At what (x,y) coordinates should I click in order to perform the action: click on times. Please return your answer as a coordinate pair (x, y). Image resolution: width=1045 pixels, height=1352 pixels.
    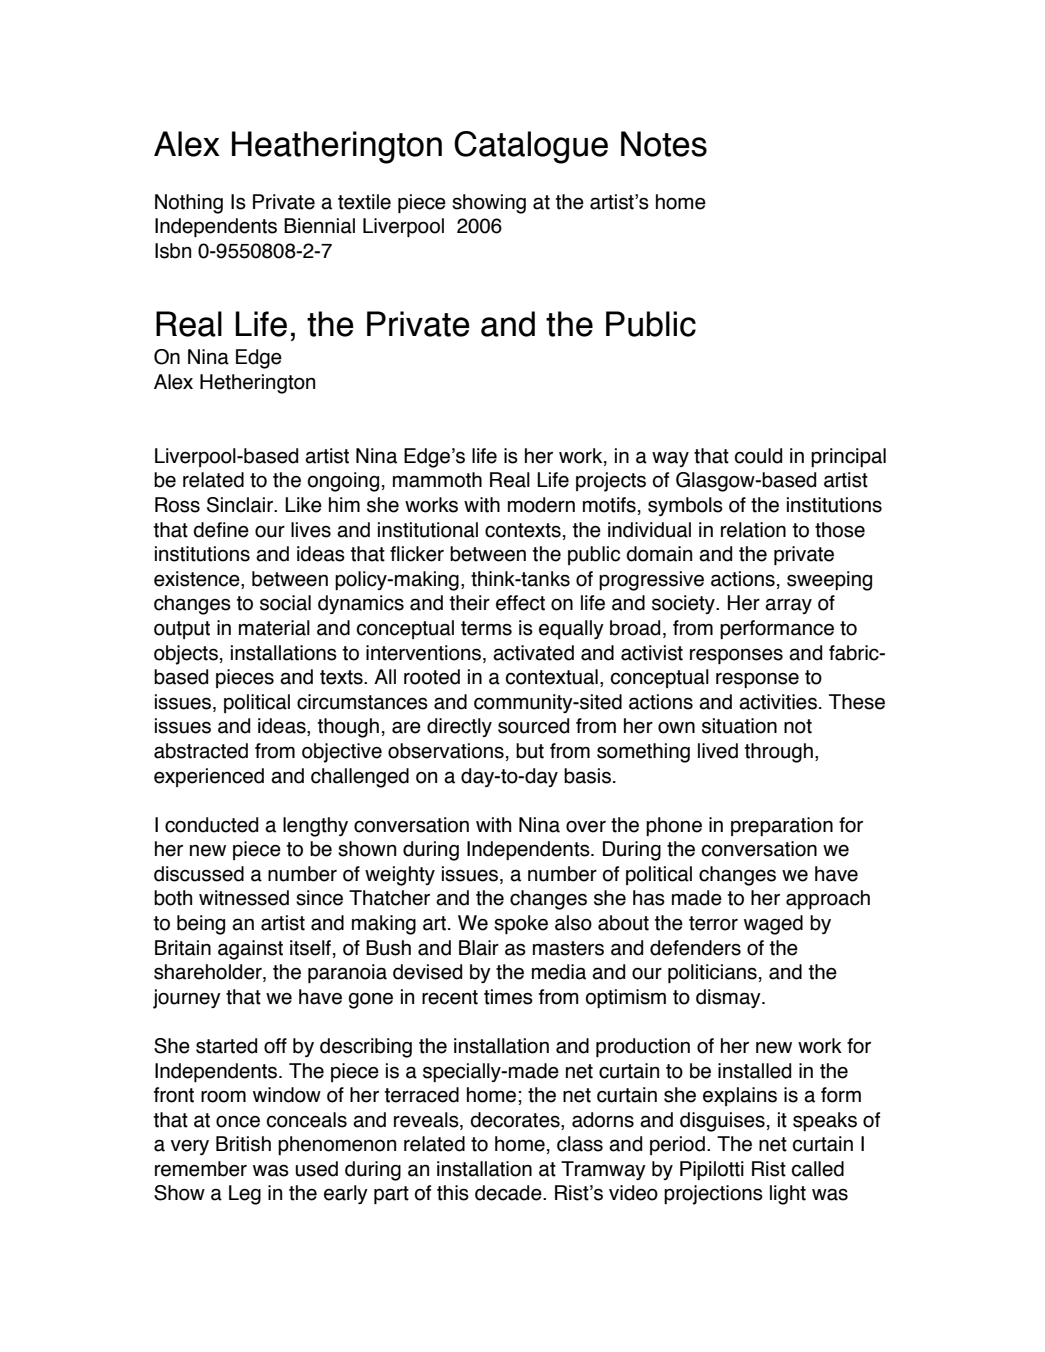
    Looking at the image, I should click on (508, 997).
